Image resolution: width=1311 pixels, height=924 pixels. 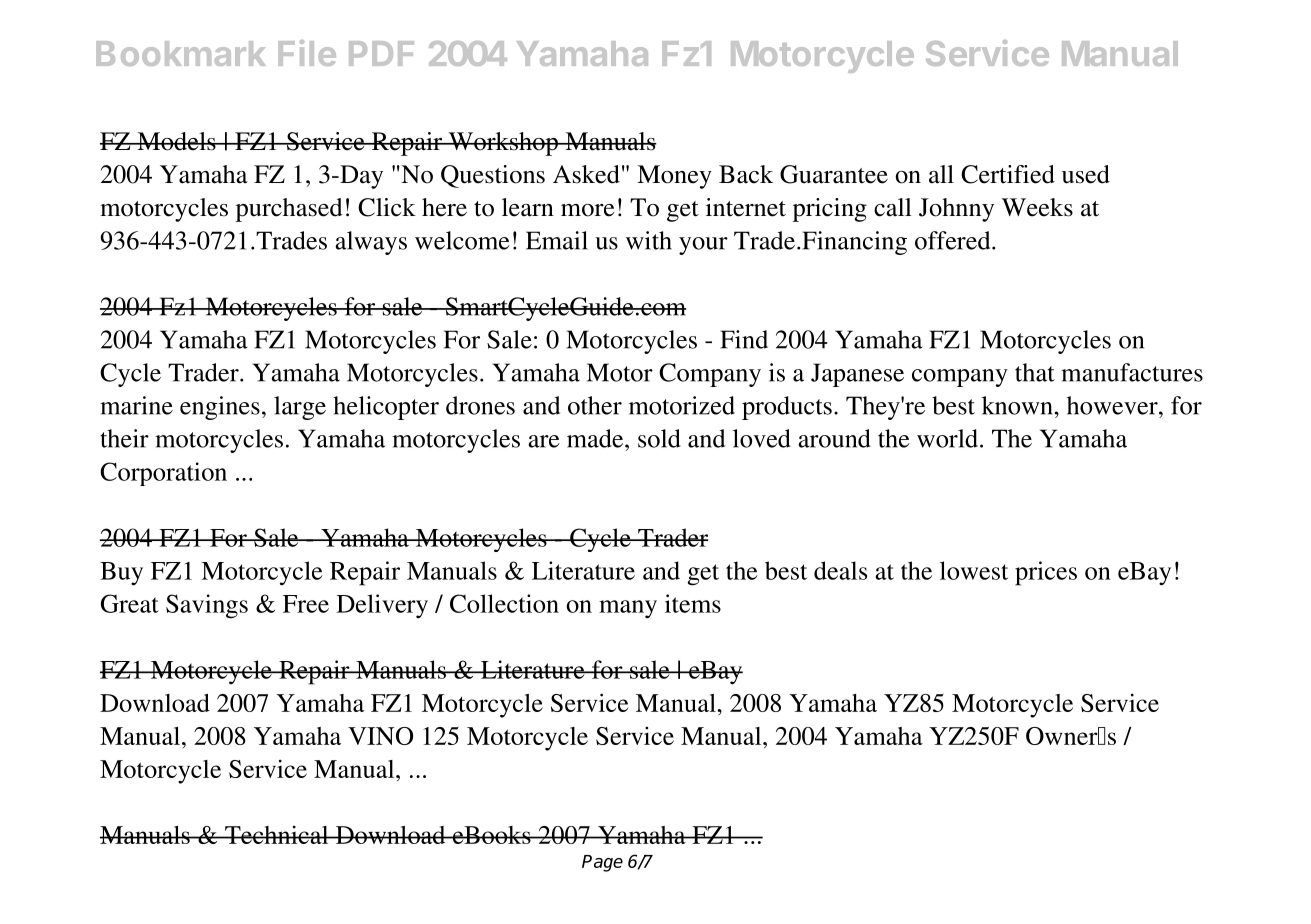 I want to click on world, so click(x=947, y=438).
